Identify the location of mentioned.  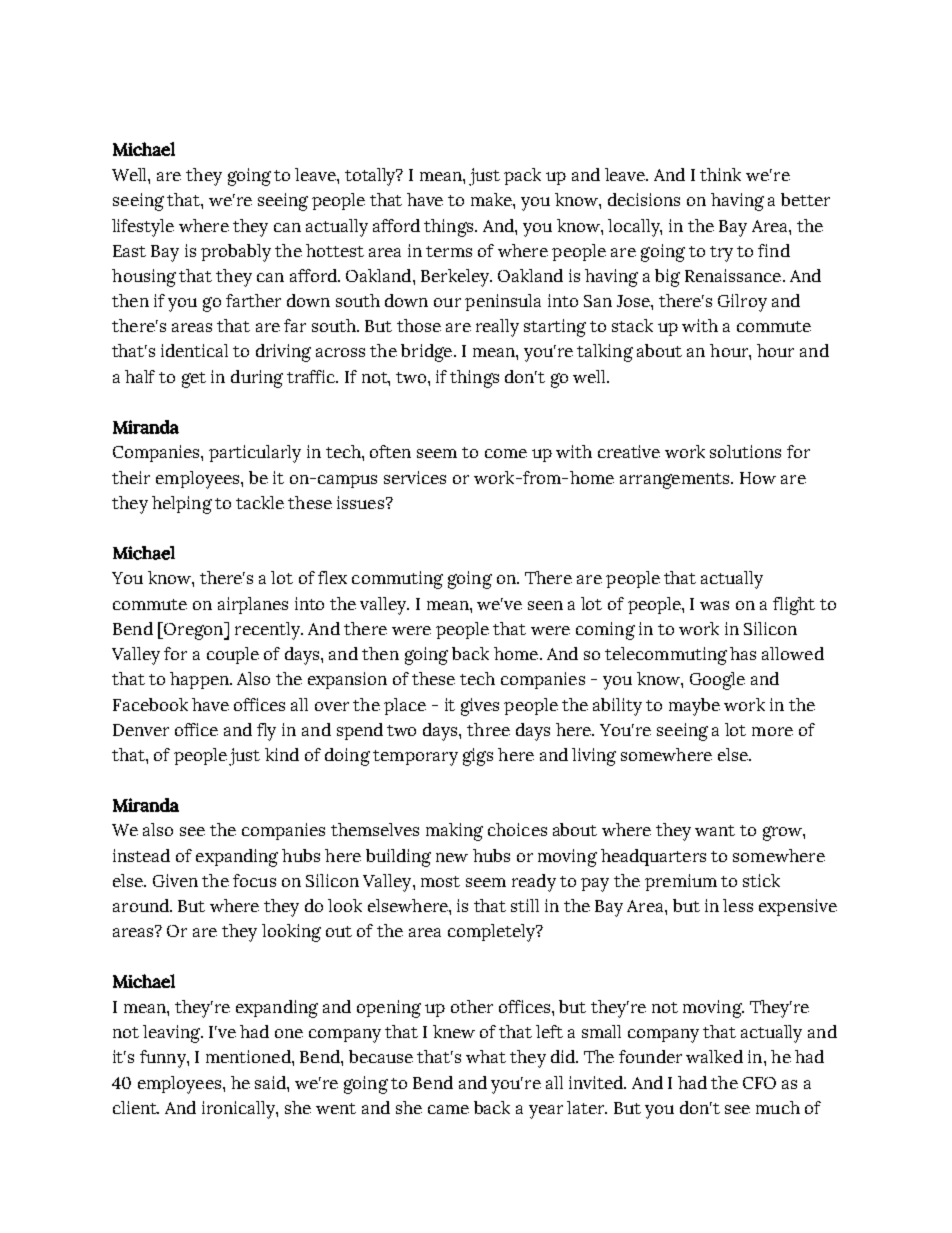
(249, 1056).
